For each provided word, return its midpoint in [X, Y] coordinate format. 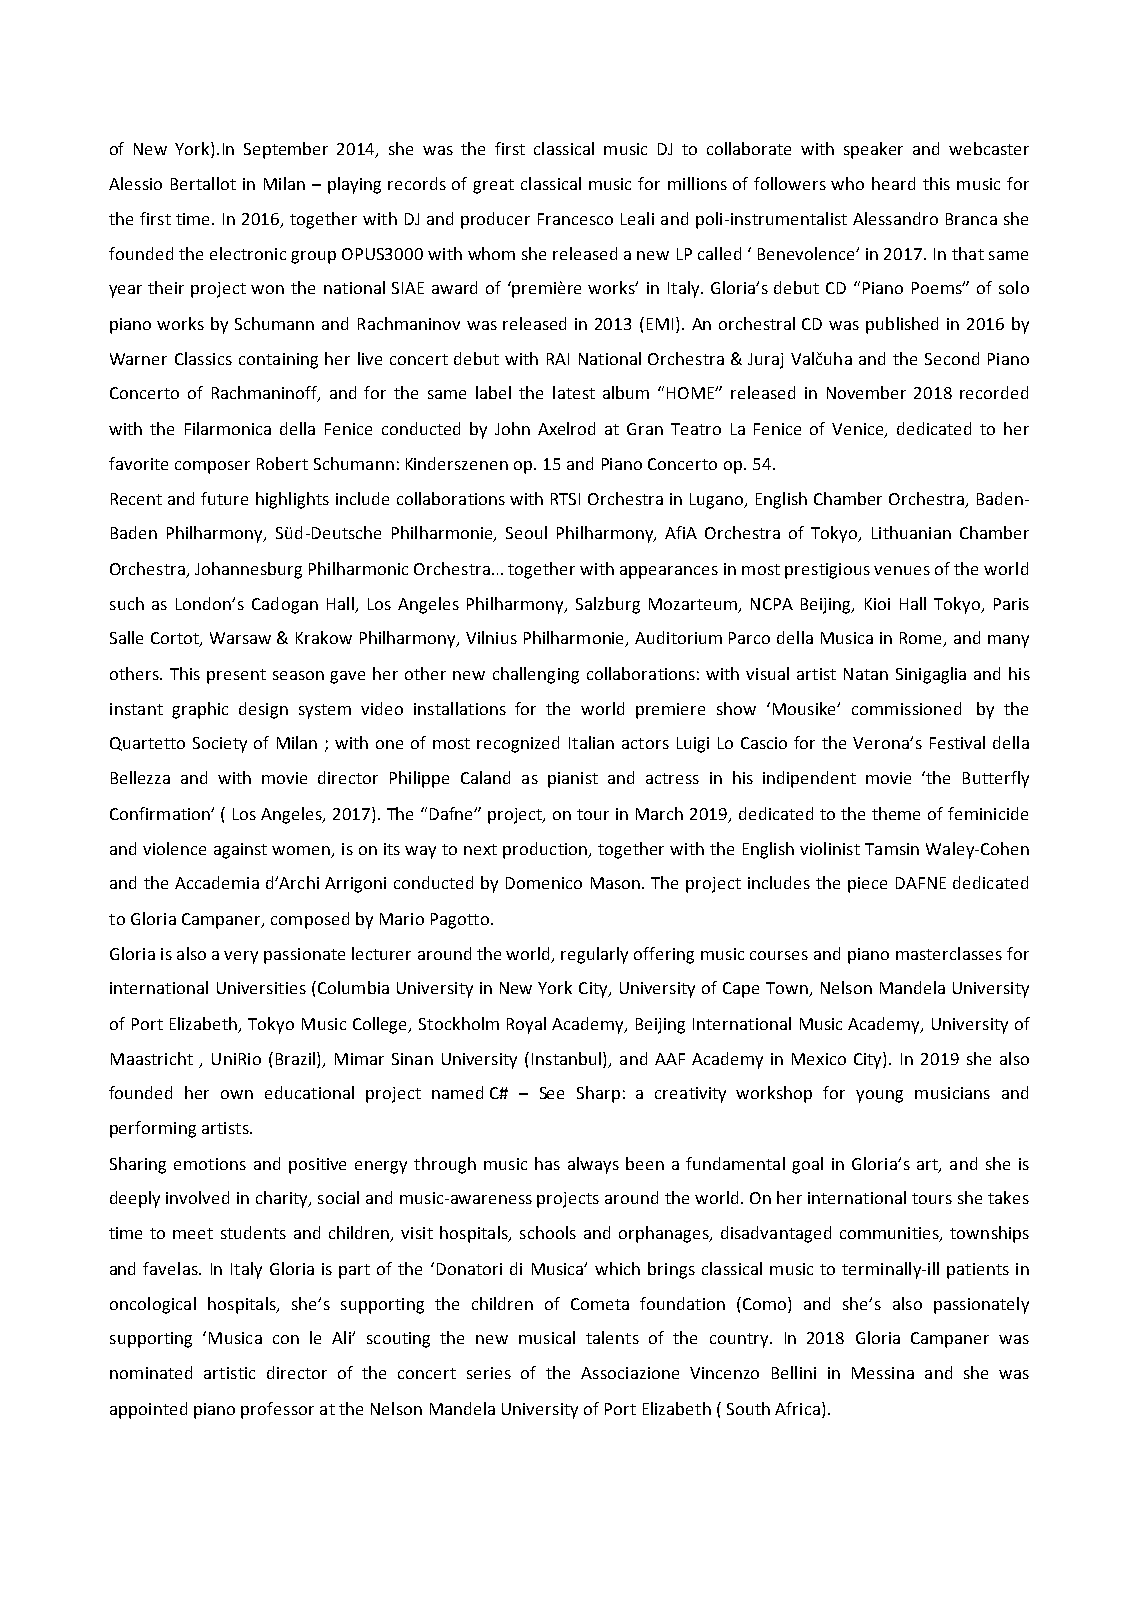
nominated [151, 1372]
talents [612, 1337]
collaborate [749, 148]
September [286, 150]
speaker [873, 150]
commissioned [906, 708]
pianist [573, 780]
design [263, 710]
